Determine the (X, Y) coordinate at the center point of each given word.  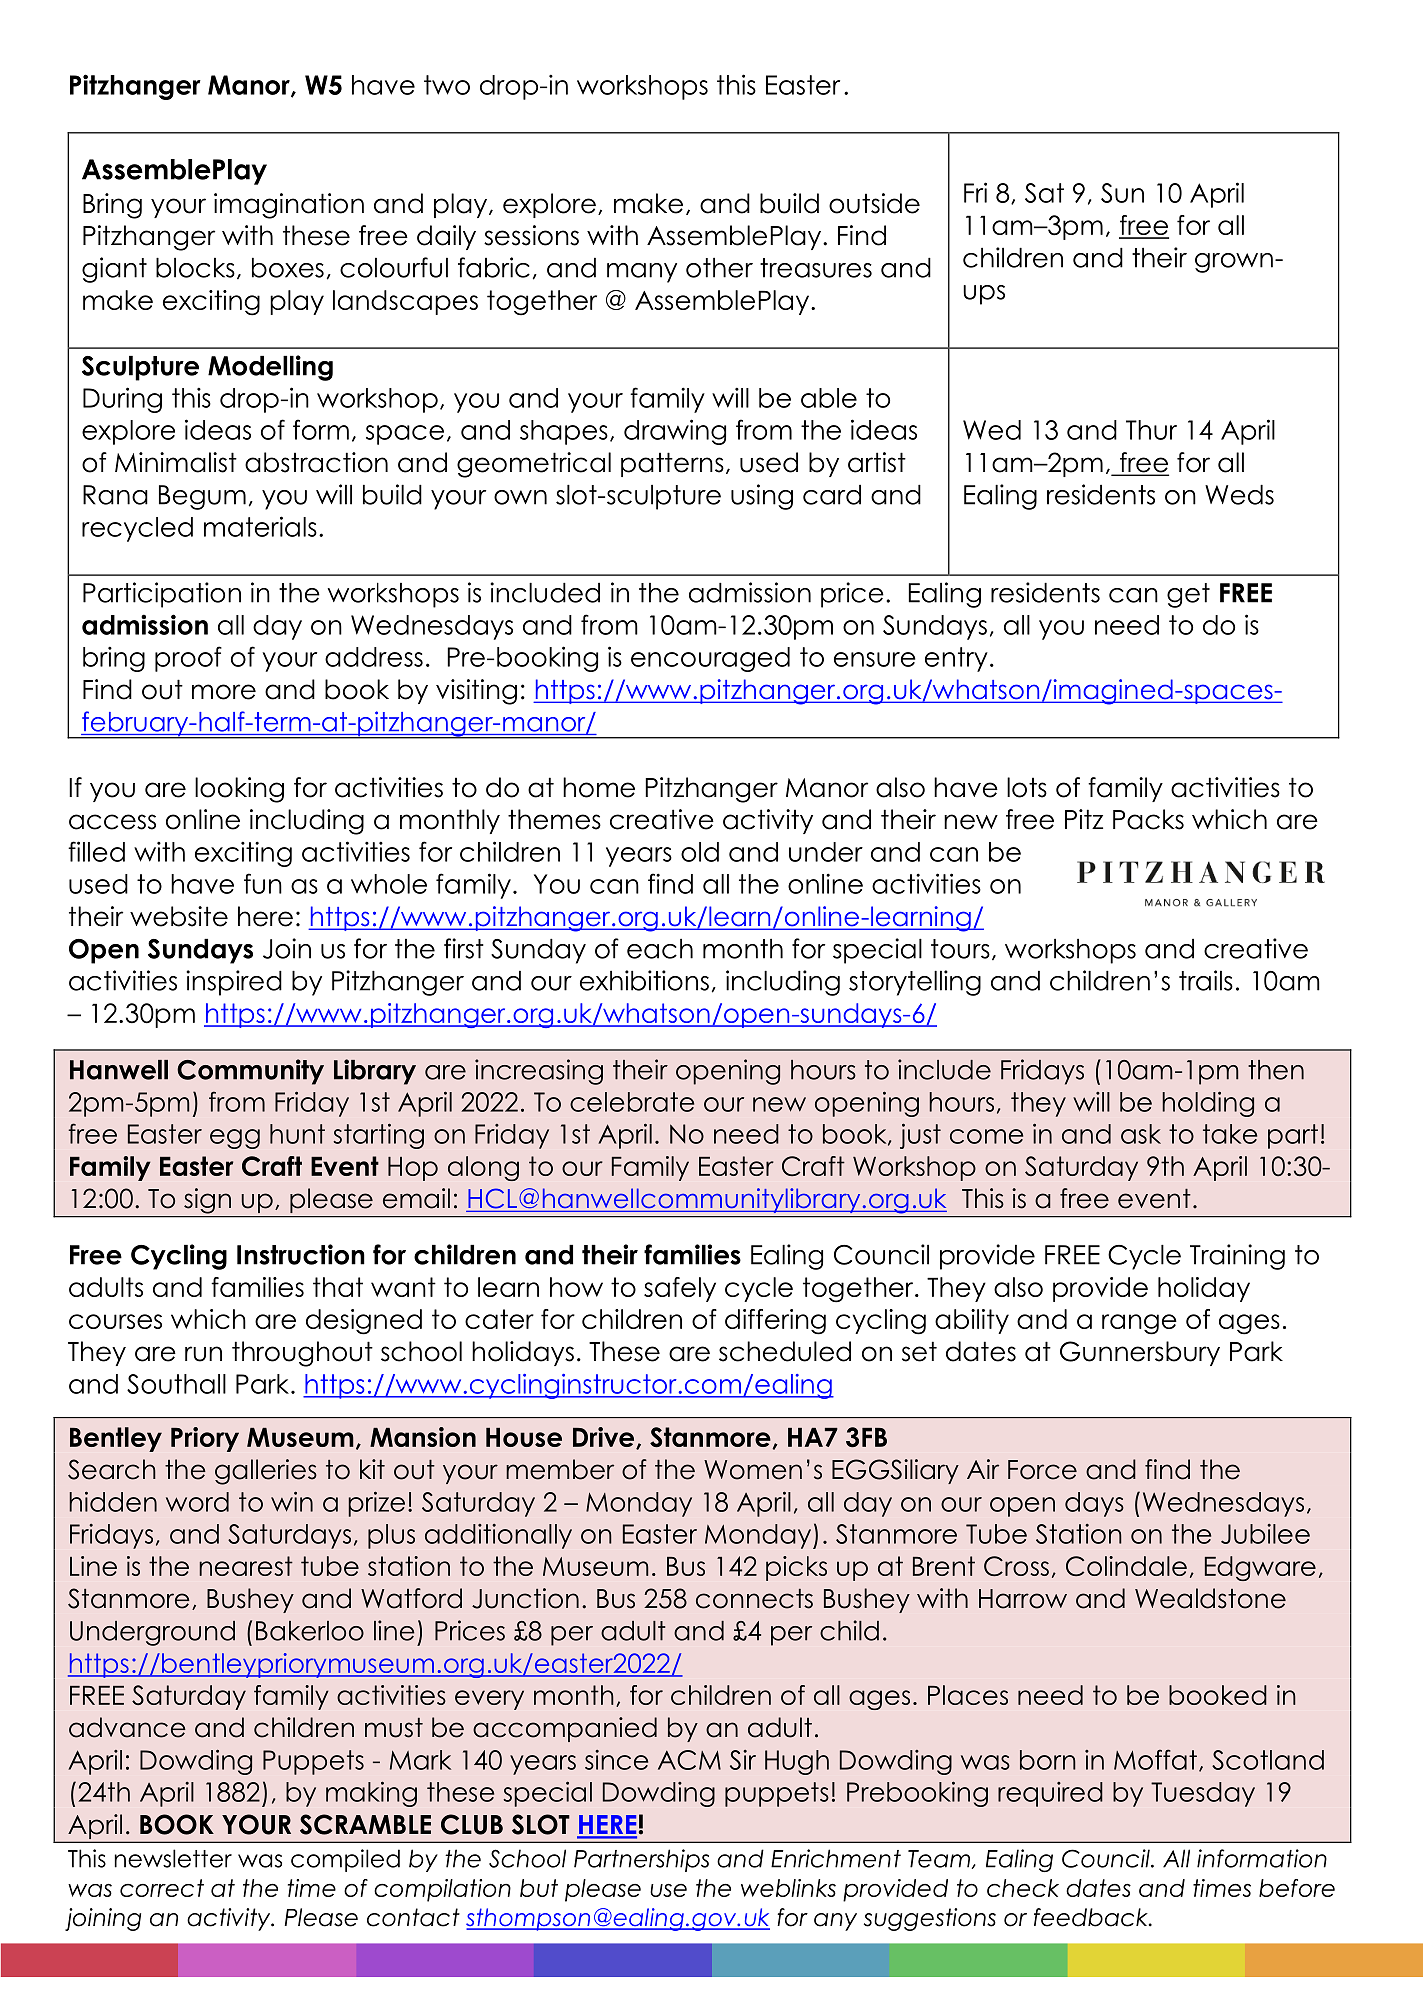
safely (680, 1289)
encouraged (710, 659)
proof (188, 659)
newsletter (173, 1858)
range (1139, 1324)
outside (874, 203)
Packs (1148, 819)
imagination (289, 206)
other (719, 268)
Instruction (301, 1254)
